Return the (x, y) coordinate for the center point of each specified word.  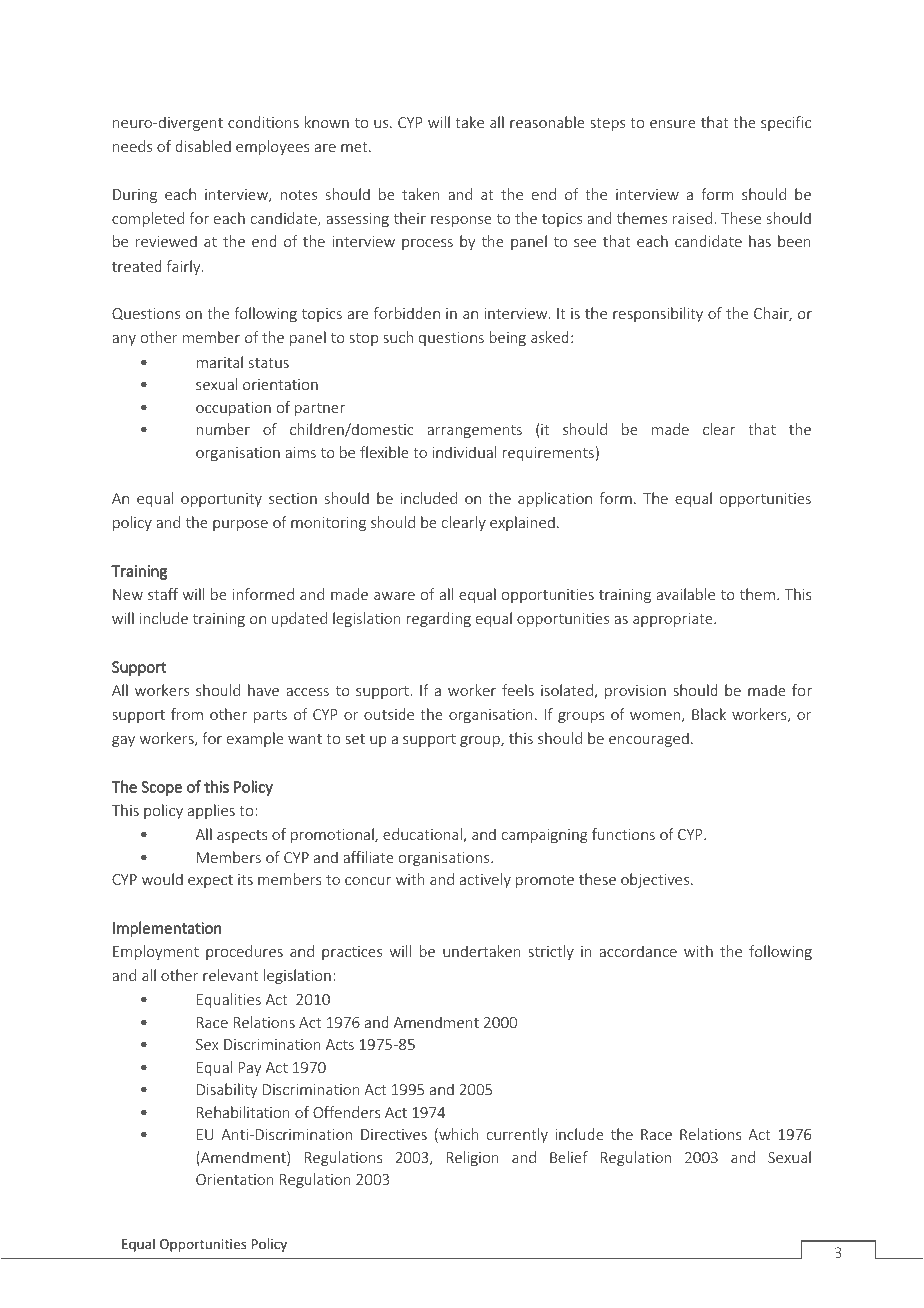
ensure (673, 124)
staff (163, 594)
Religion (473, 1158)
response (461, 221)
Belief (569, 1157)
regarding (439, 619)
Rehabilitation (243, 1112)
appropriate (674, 620)
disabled (203, 146)
